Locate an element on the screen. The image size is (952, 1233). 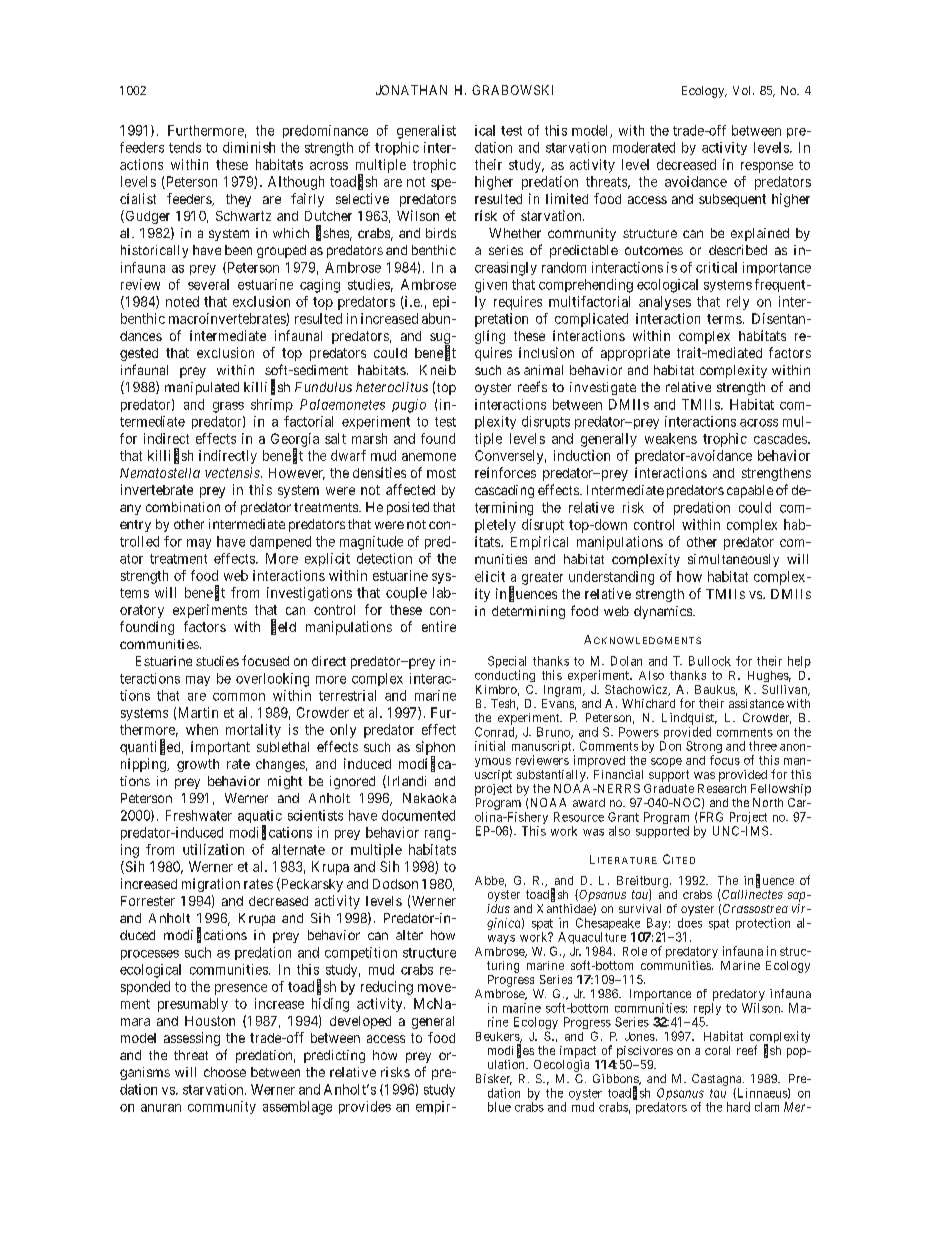
simultaneously is located at coordinates (733, 560).
